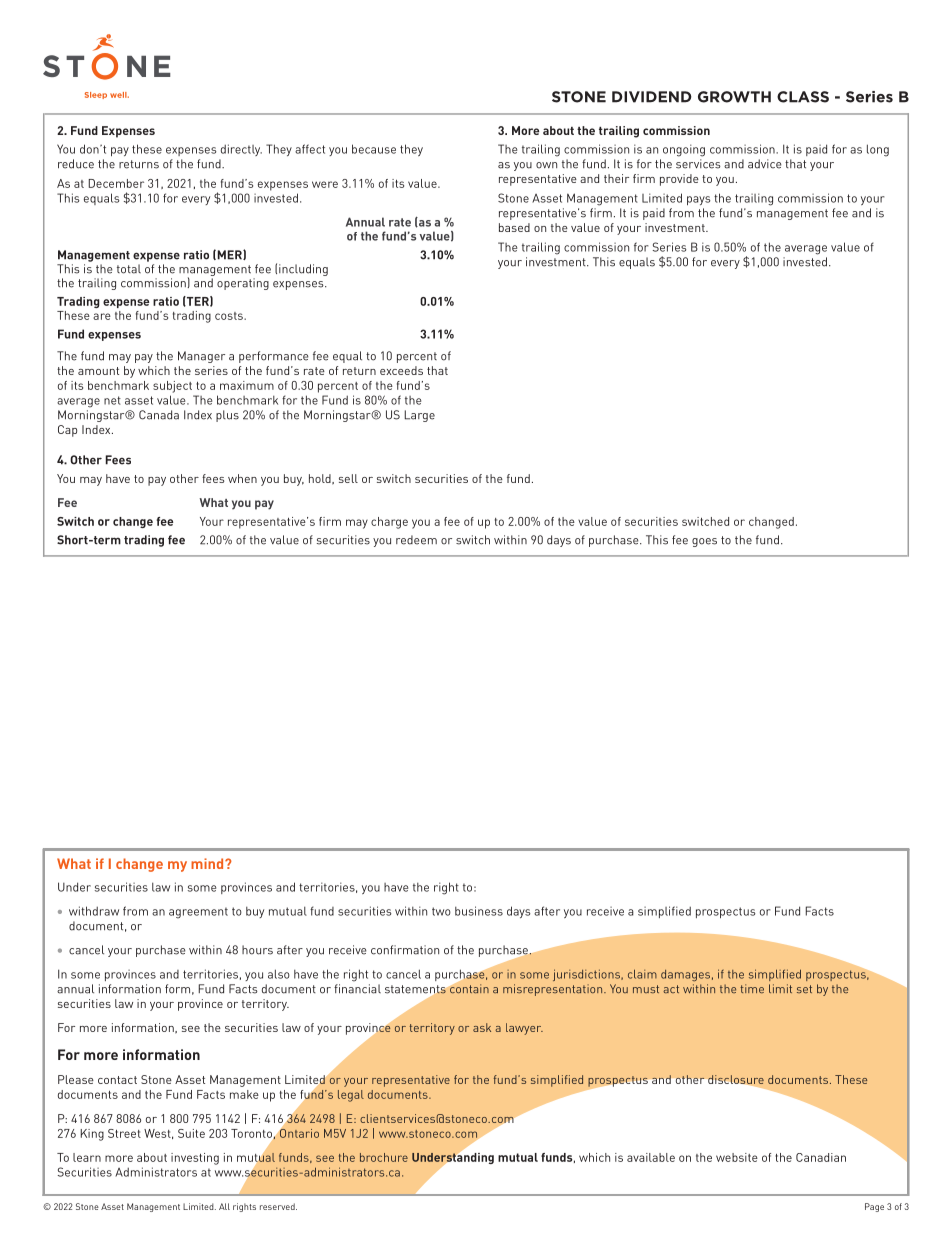  Describe the element at coordinates (546, 165) in the screenshot. I see `own` at that location.
